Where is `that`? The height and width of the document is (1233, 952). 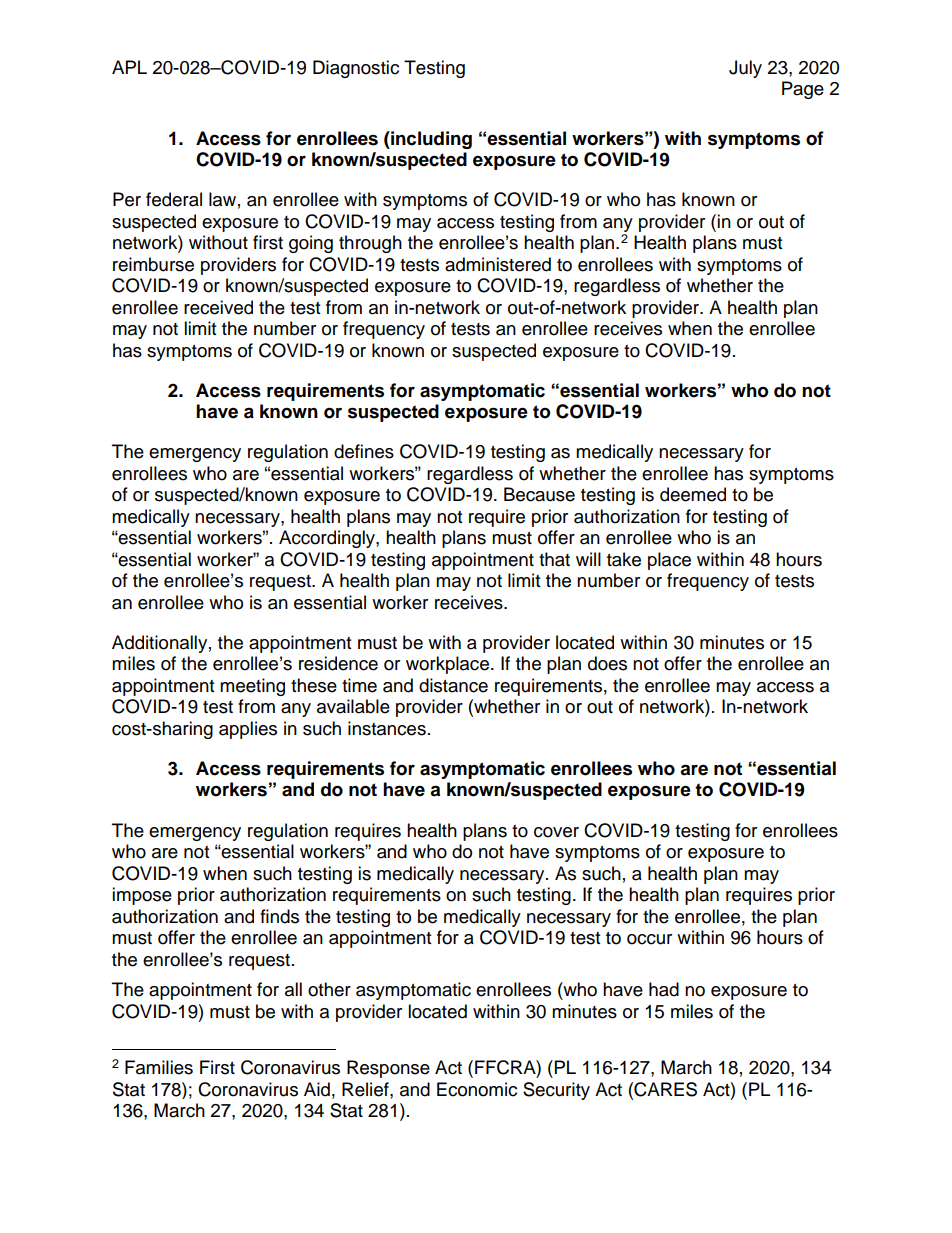
that is located at coordinates (554, 559).
